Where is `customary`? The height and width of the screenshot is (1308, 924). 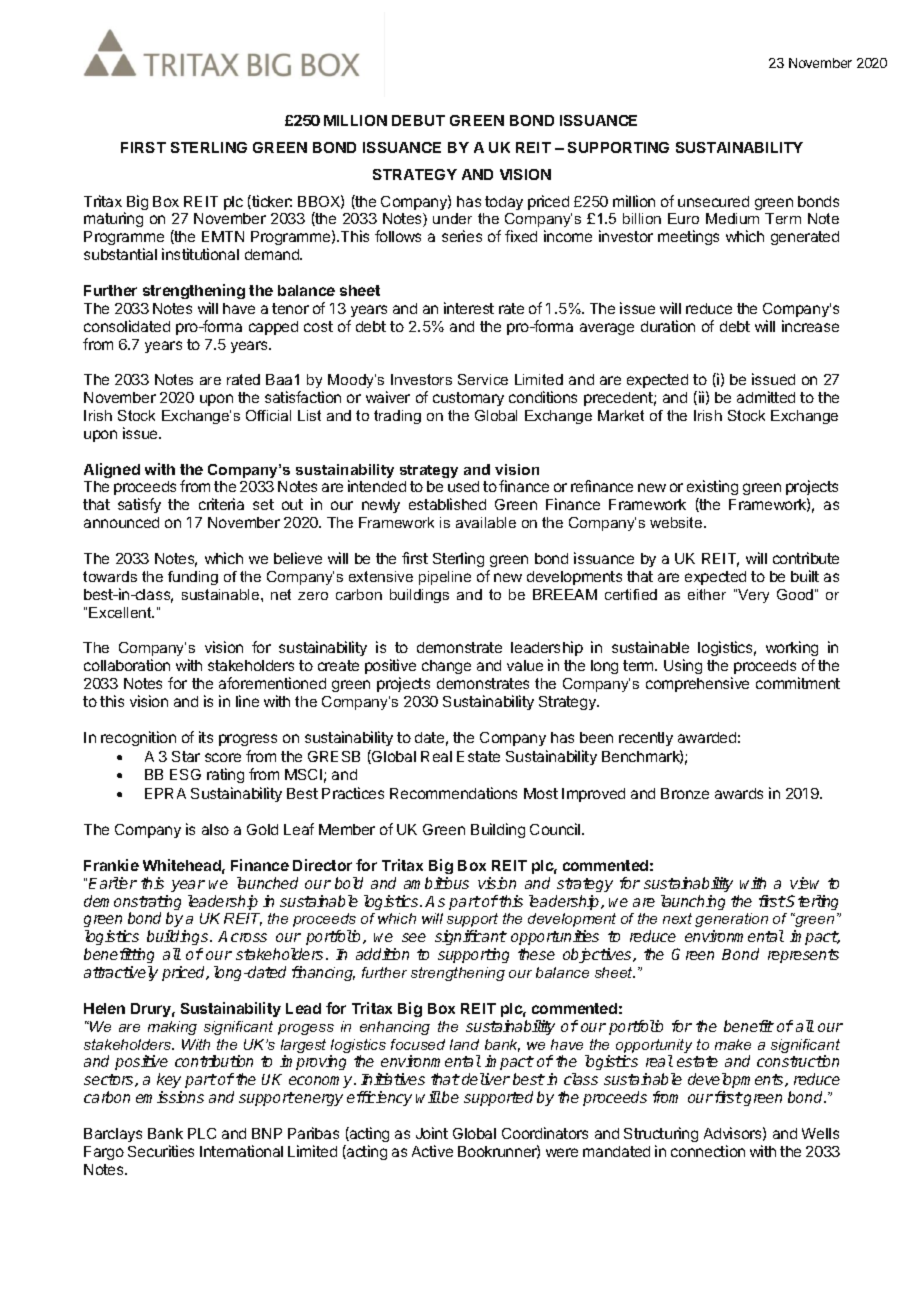
customary is located at coordinates (468, 399).
